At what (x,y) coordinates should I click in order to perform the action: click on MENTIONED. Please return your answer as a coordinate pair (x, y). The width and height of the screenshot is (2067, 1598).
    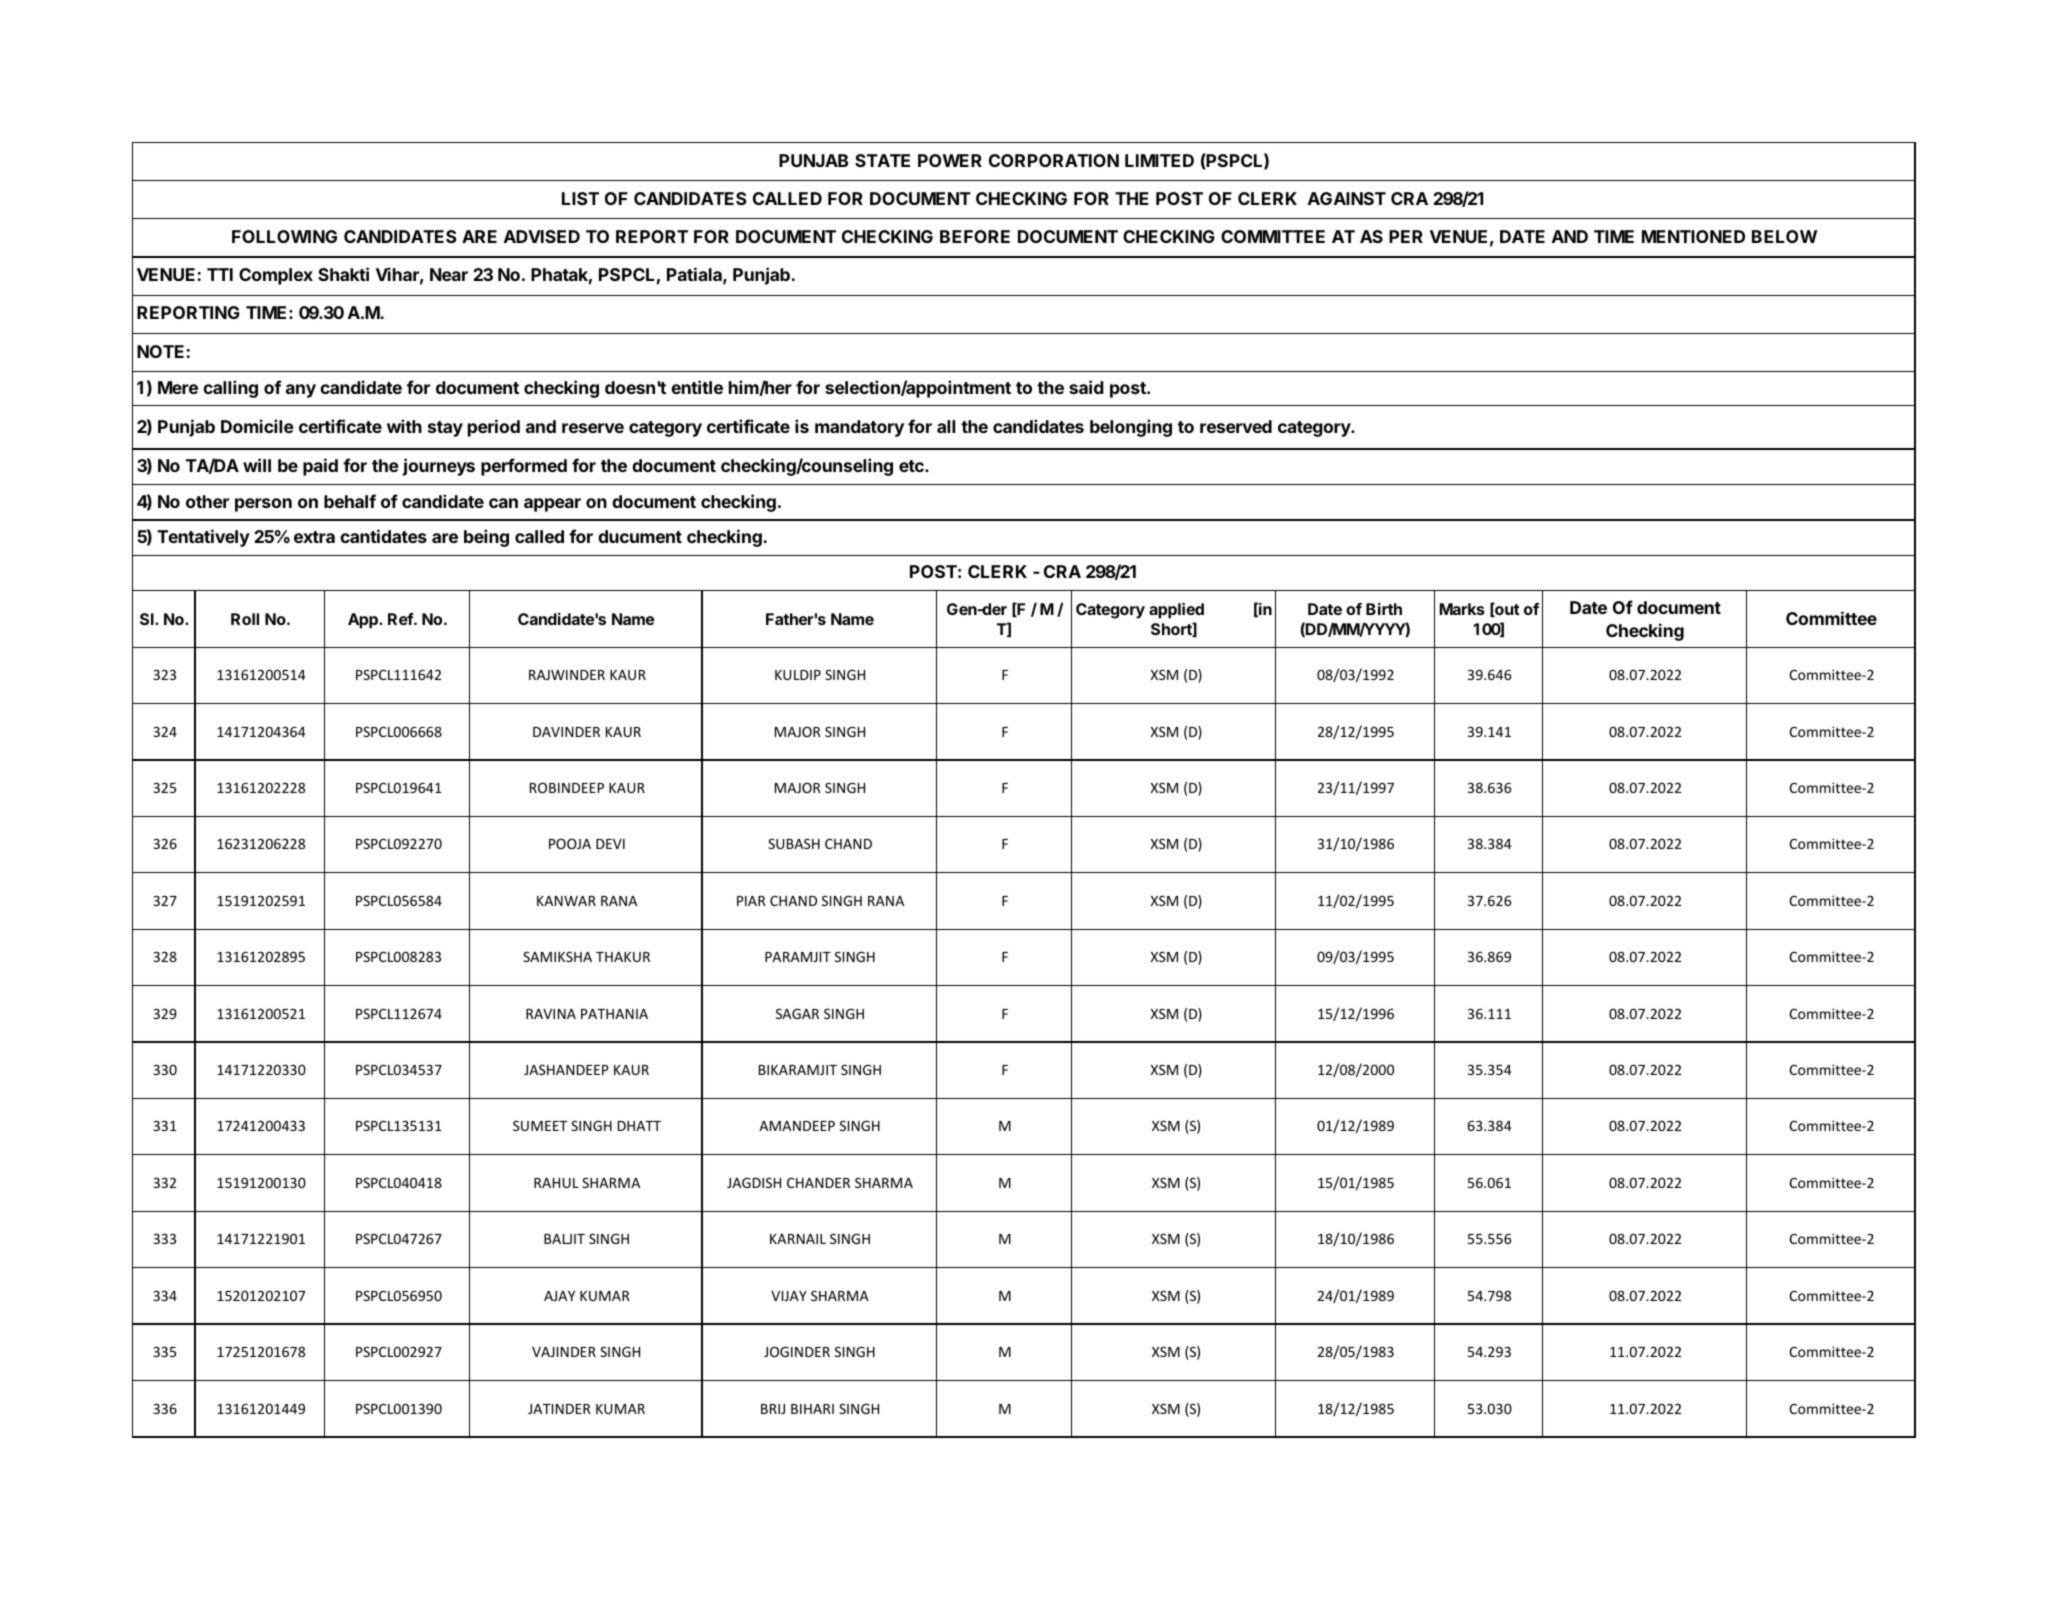
    Looking at the image, I should click on (1693, 236).
